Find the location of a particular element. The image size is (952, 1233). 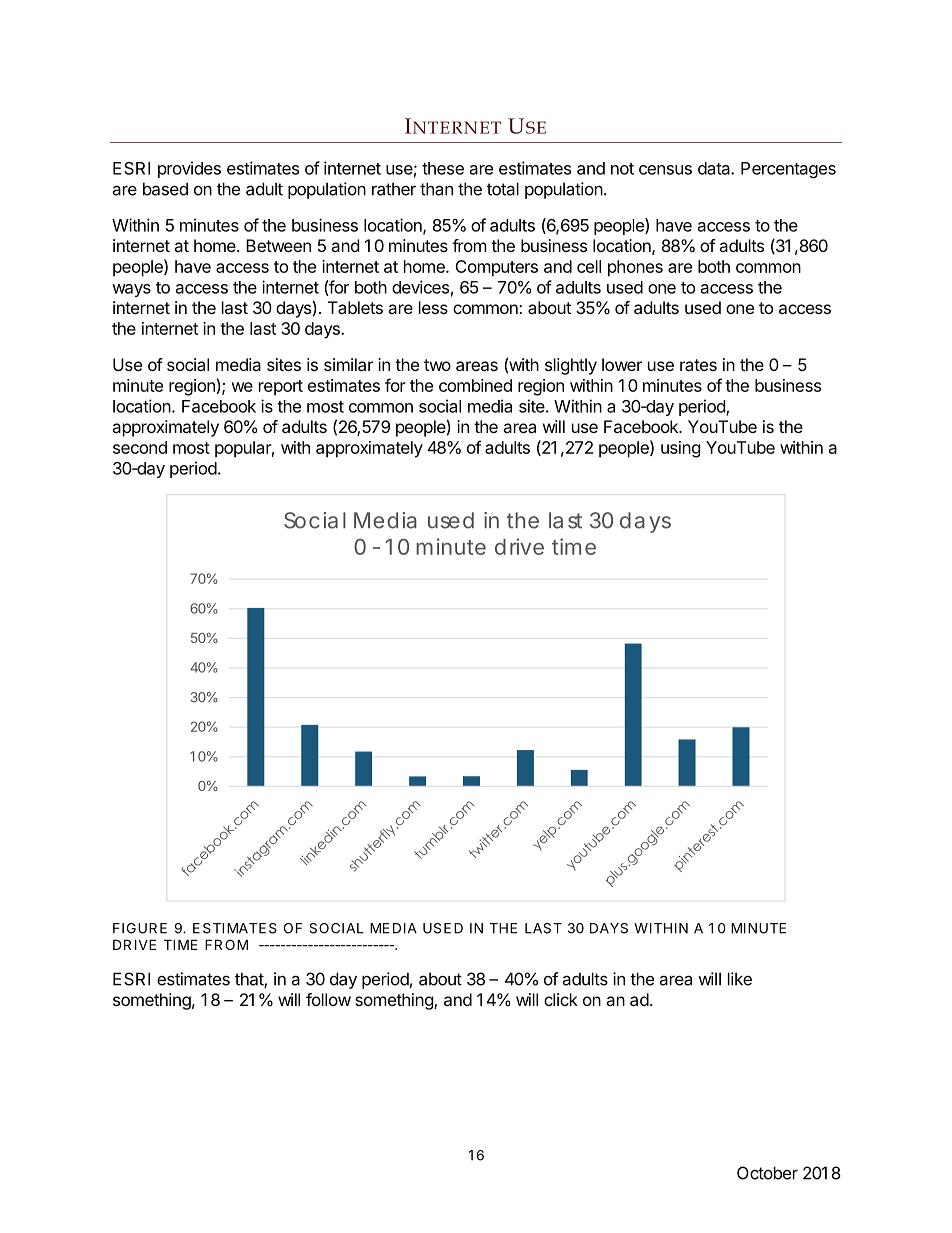

that is located at coordinates (250, 980).
